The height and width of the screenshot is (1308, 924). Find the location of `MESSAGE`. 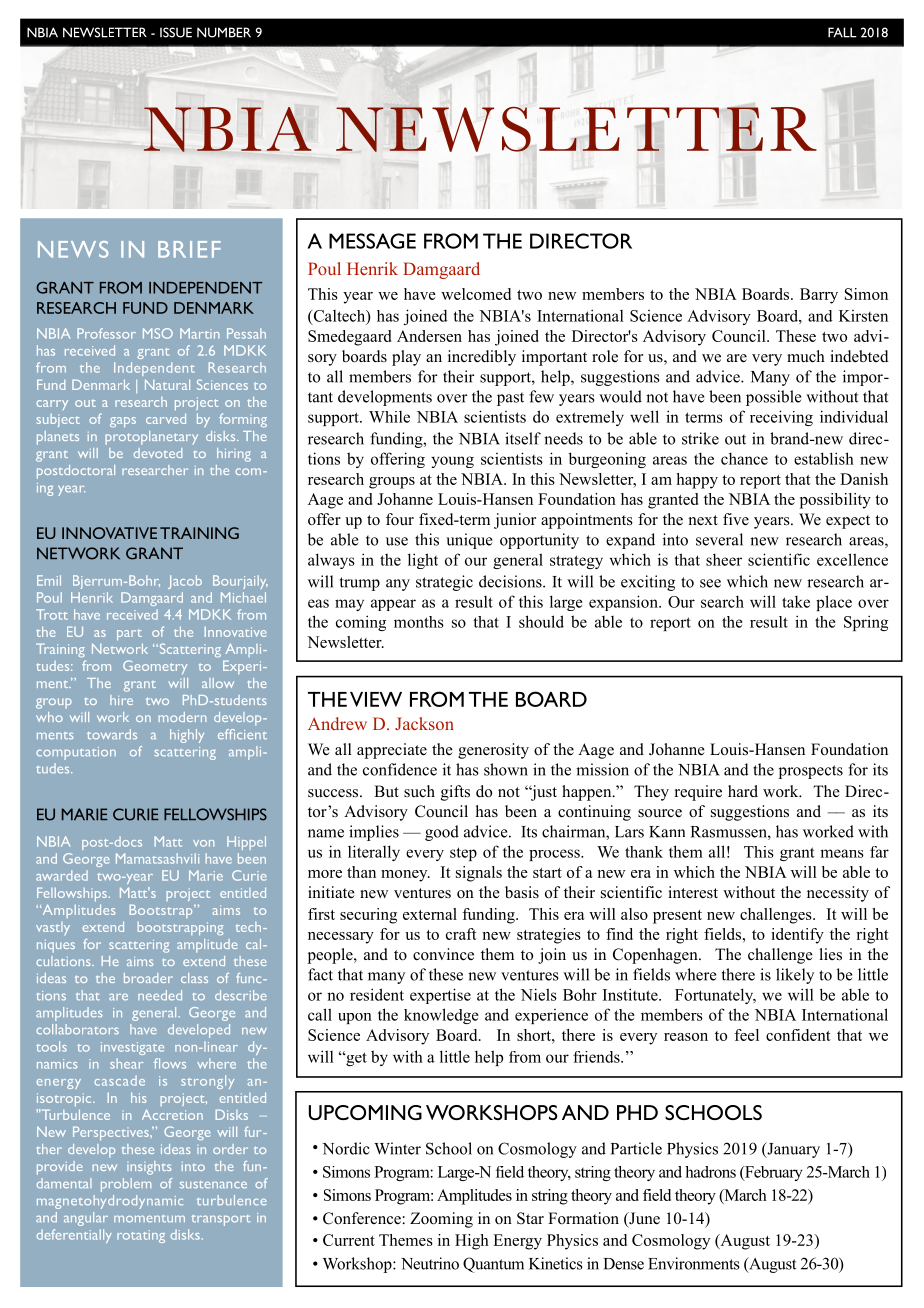

MESSAGE is located at coordinates (372, 241).
